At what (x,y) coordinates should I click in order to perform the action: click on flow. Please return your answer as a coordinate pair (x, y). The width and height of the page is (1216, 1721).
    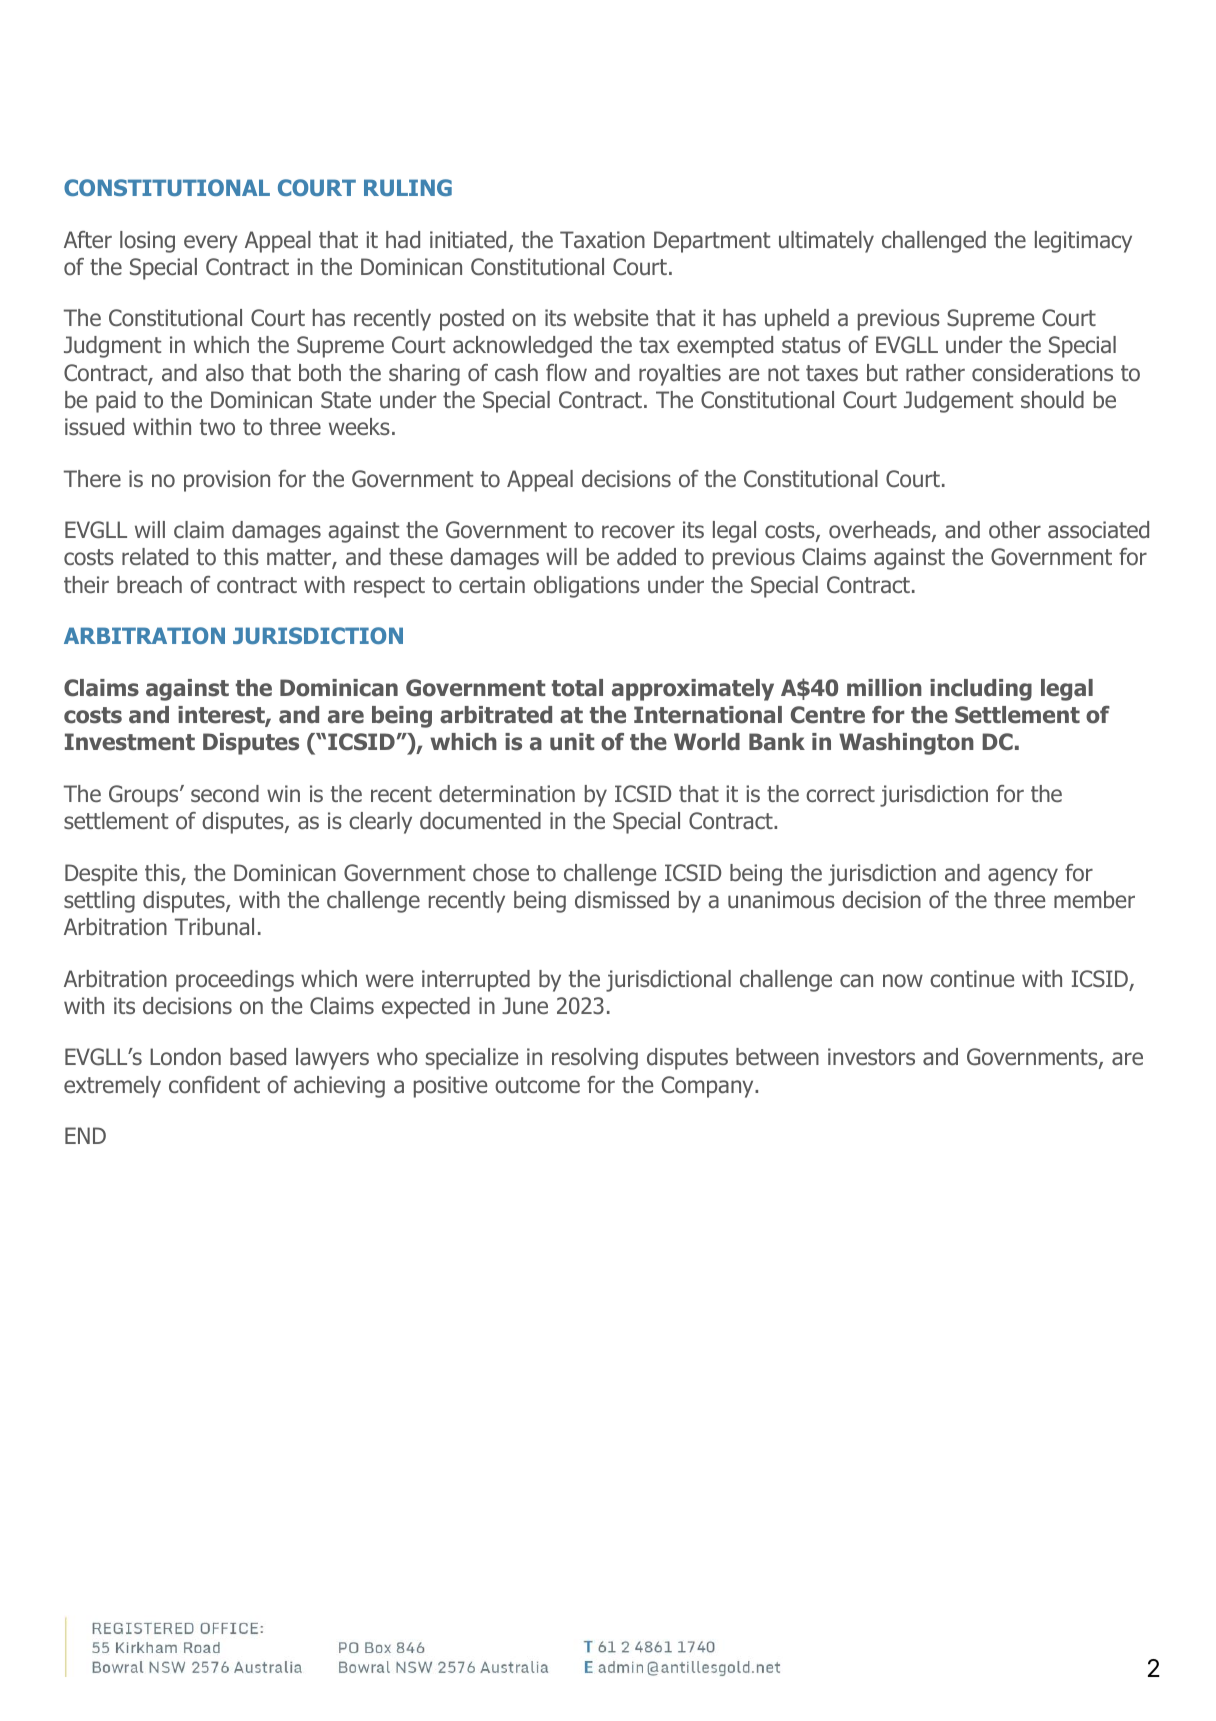
    Looking at the image, I should click on (566, 373).
